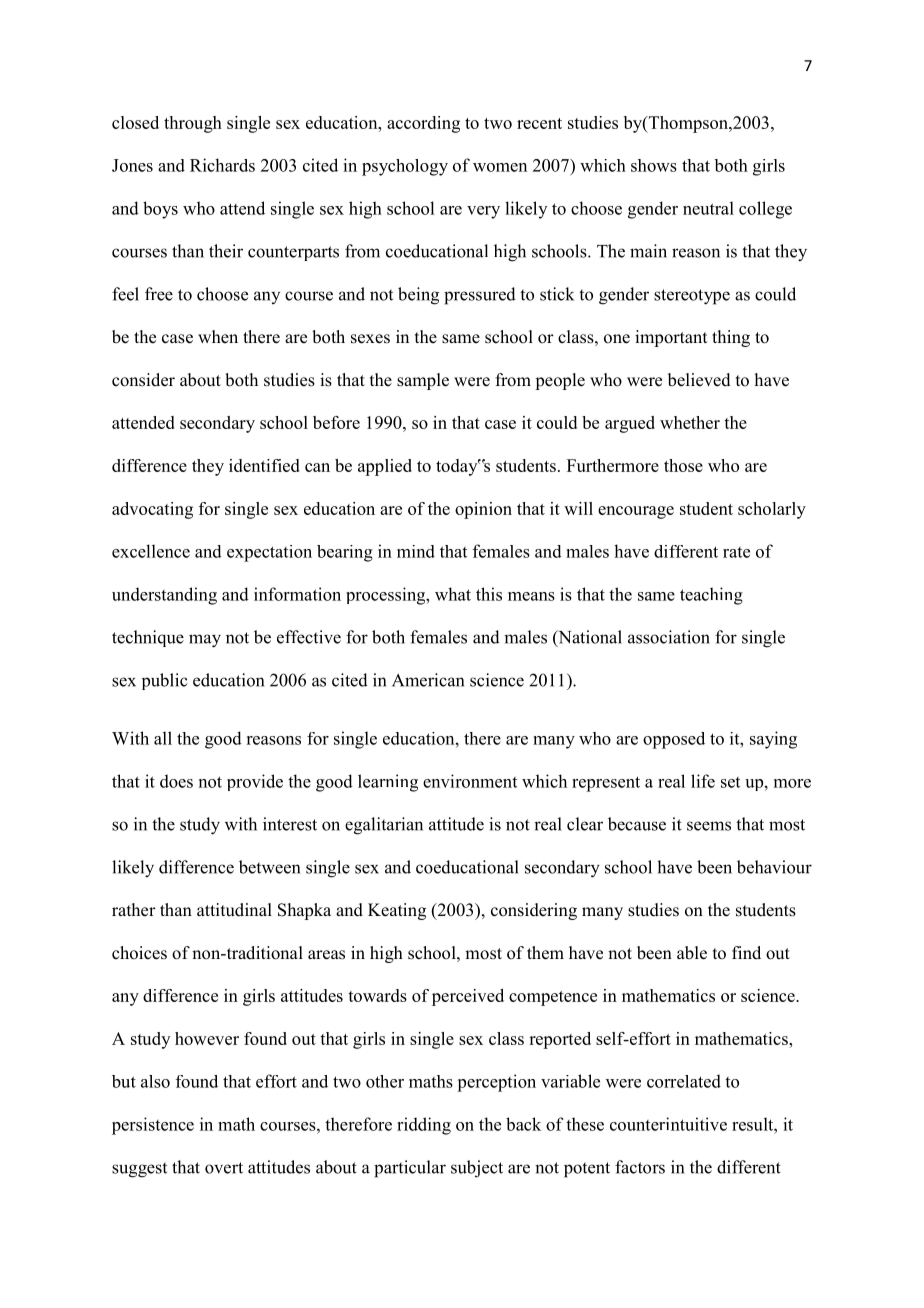  I want to click on sample, so click(423, 381).
